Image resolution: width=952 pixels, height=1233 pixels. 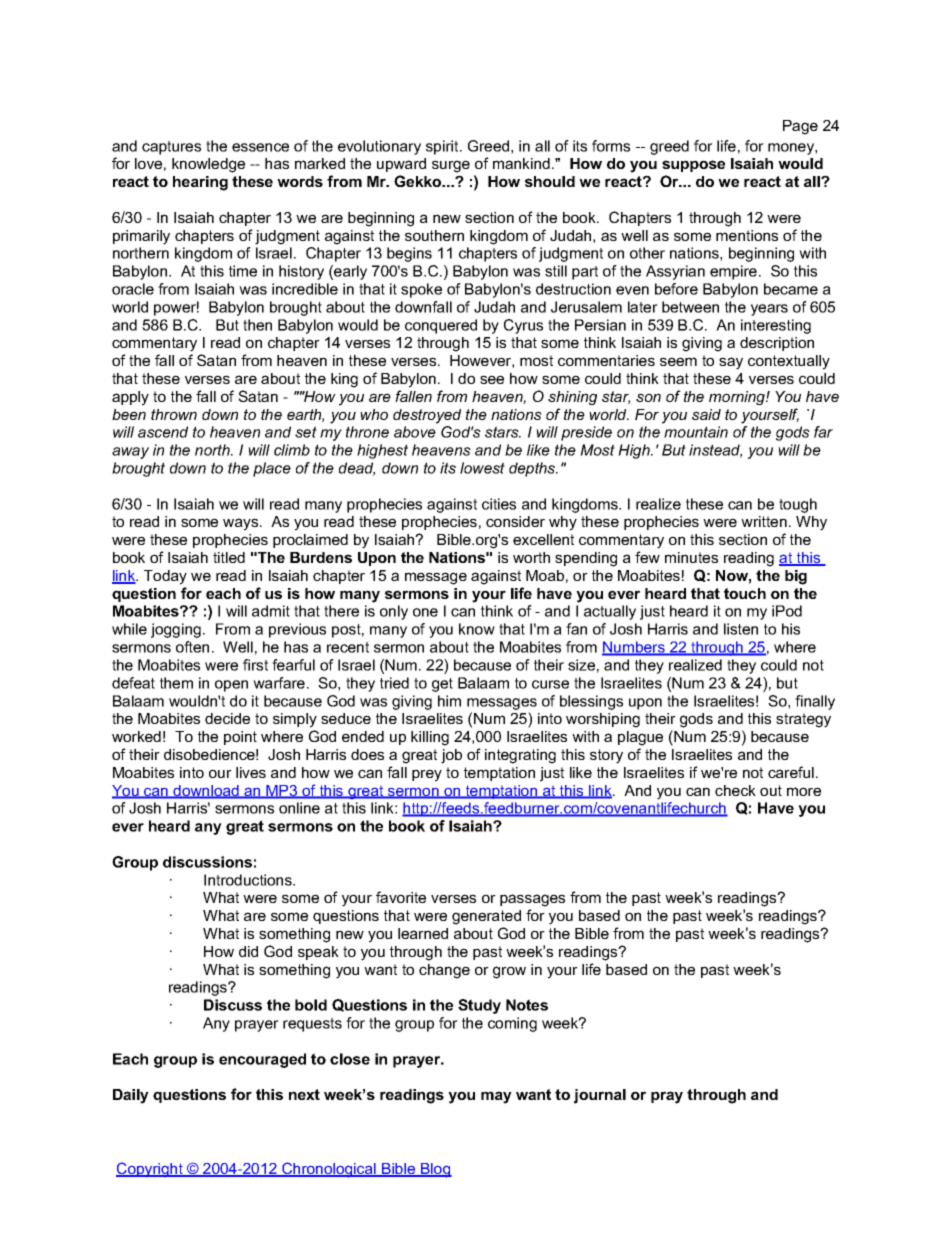 What do you see at coordinates (251, 772) in the image?
I see `lives` at bounding box center [251, 772].
